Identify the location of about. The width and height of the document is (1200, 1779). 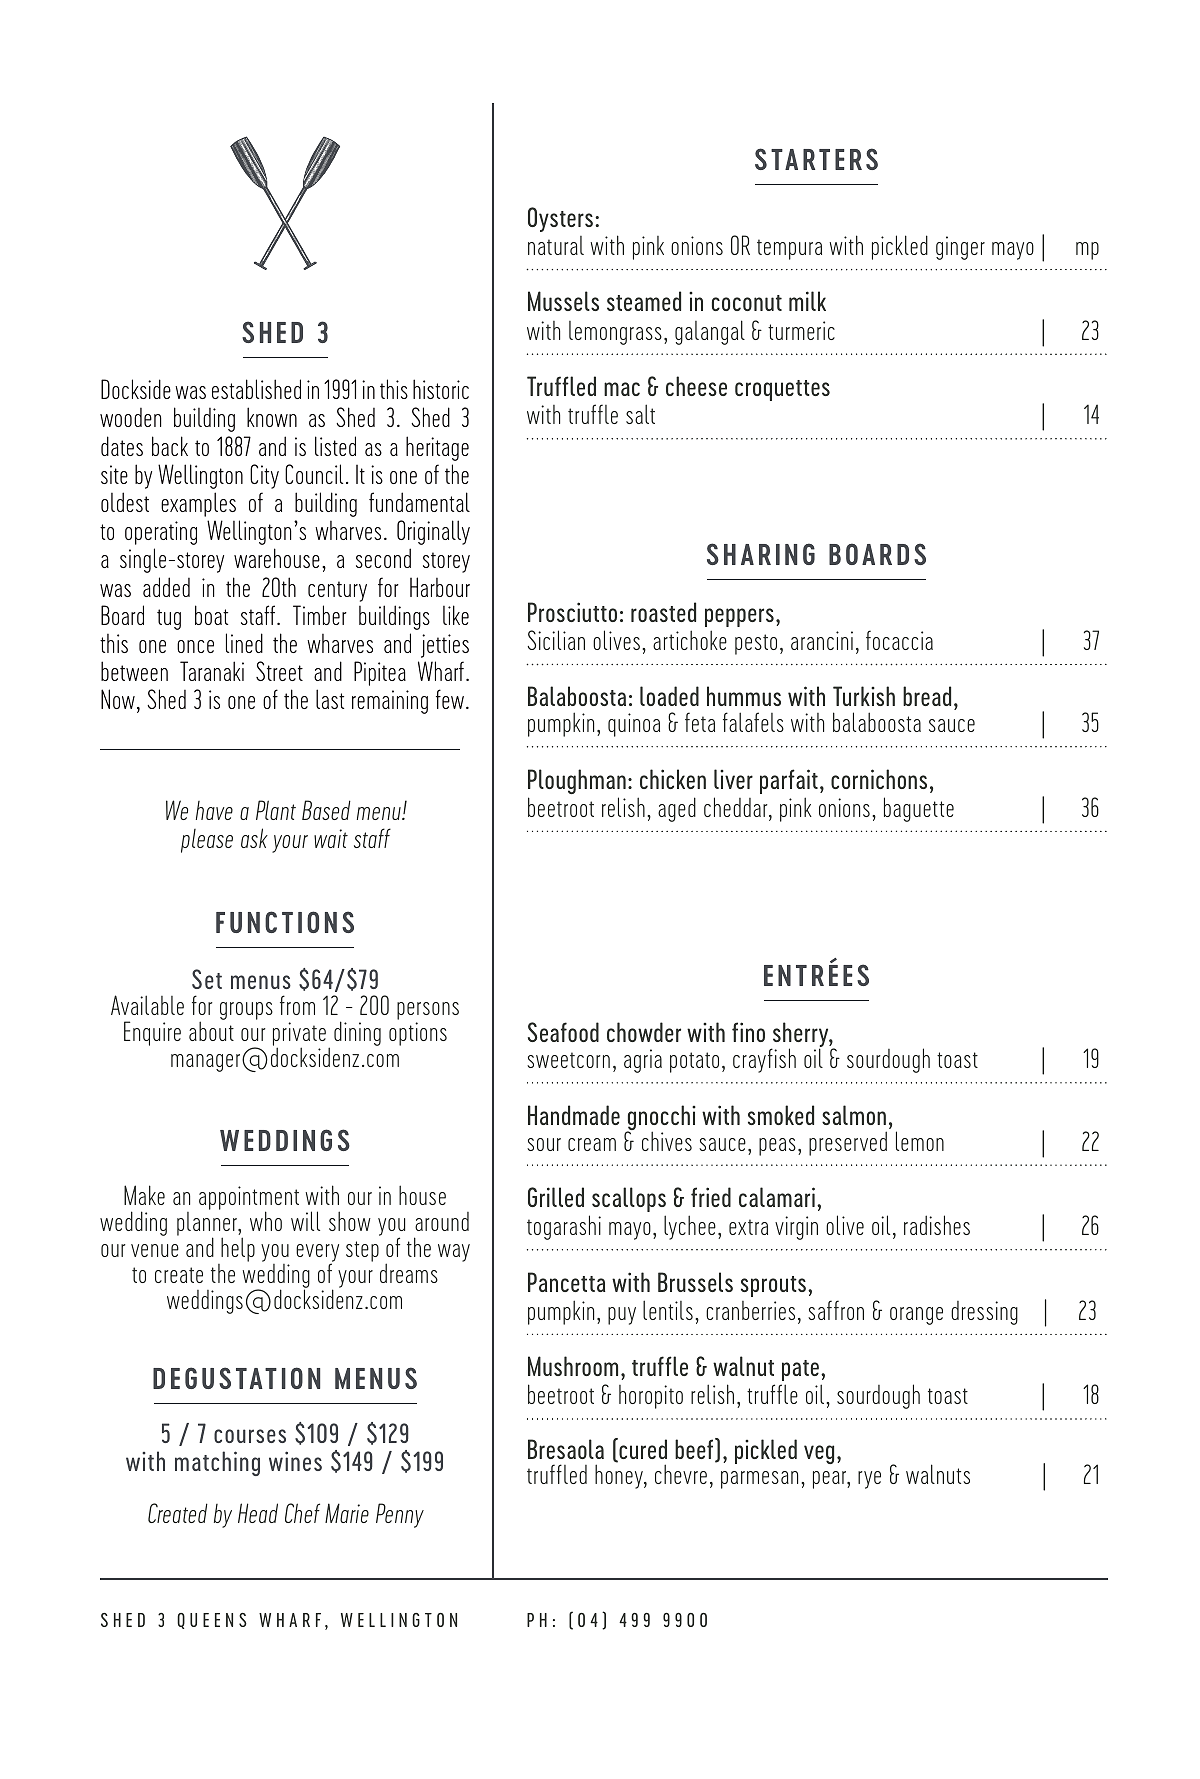
(211, 1031).
